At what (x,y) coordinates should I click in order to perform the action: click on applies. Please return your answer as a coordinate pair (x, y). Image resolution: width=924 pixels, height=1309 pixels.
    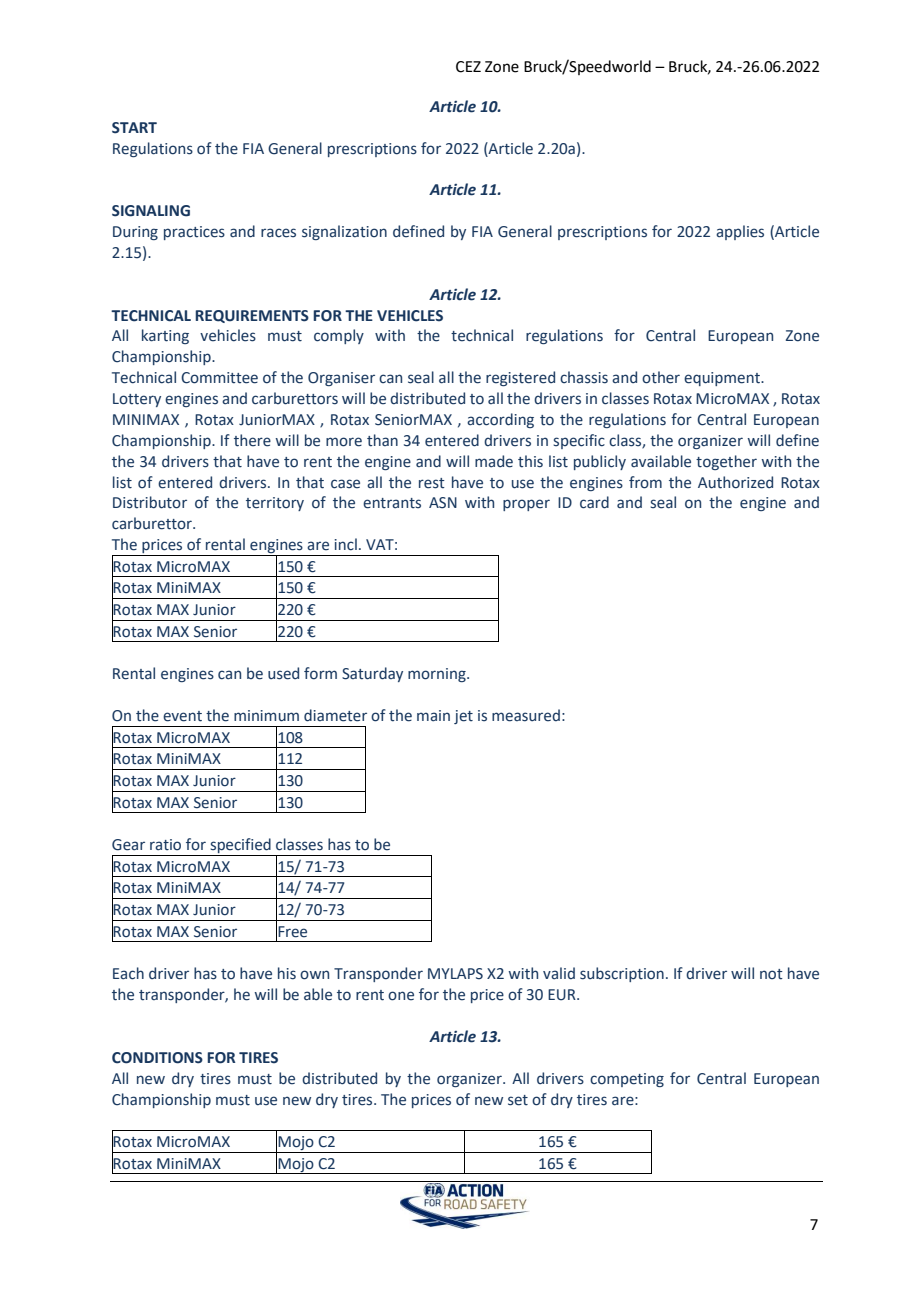
    Looking at the image, I should click on (740, 232).
